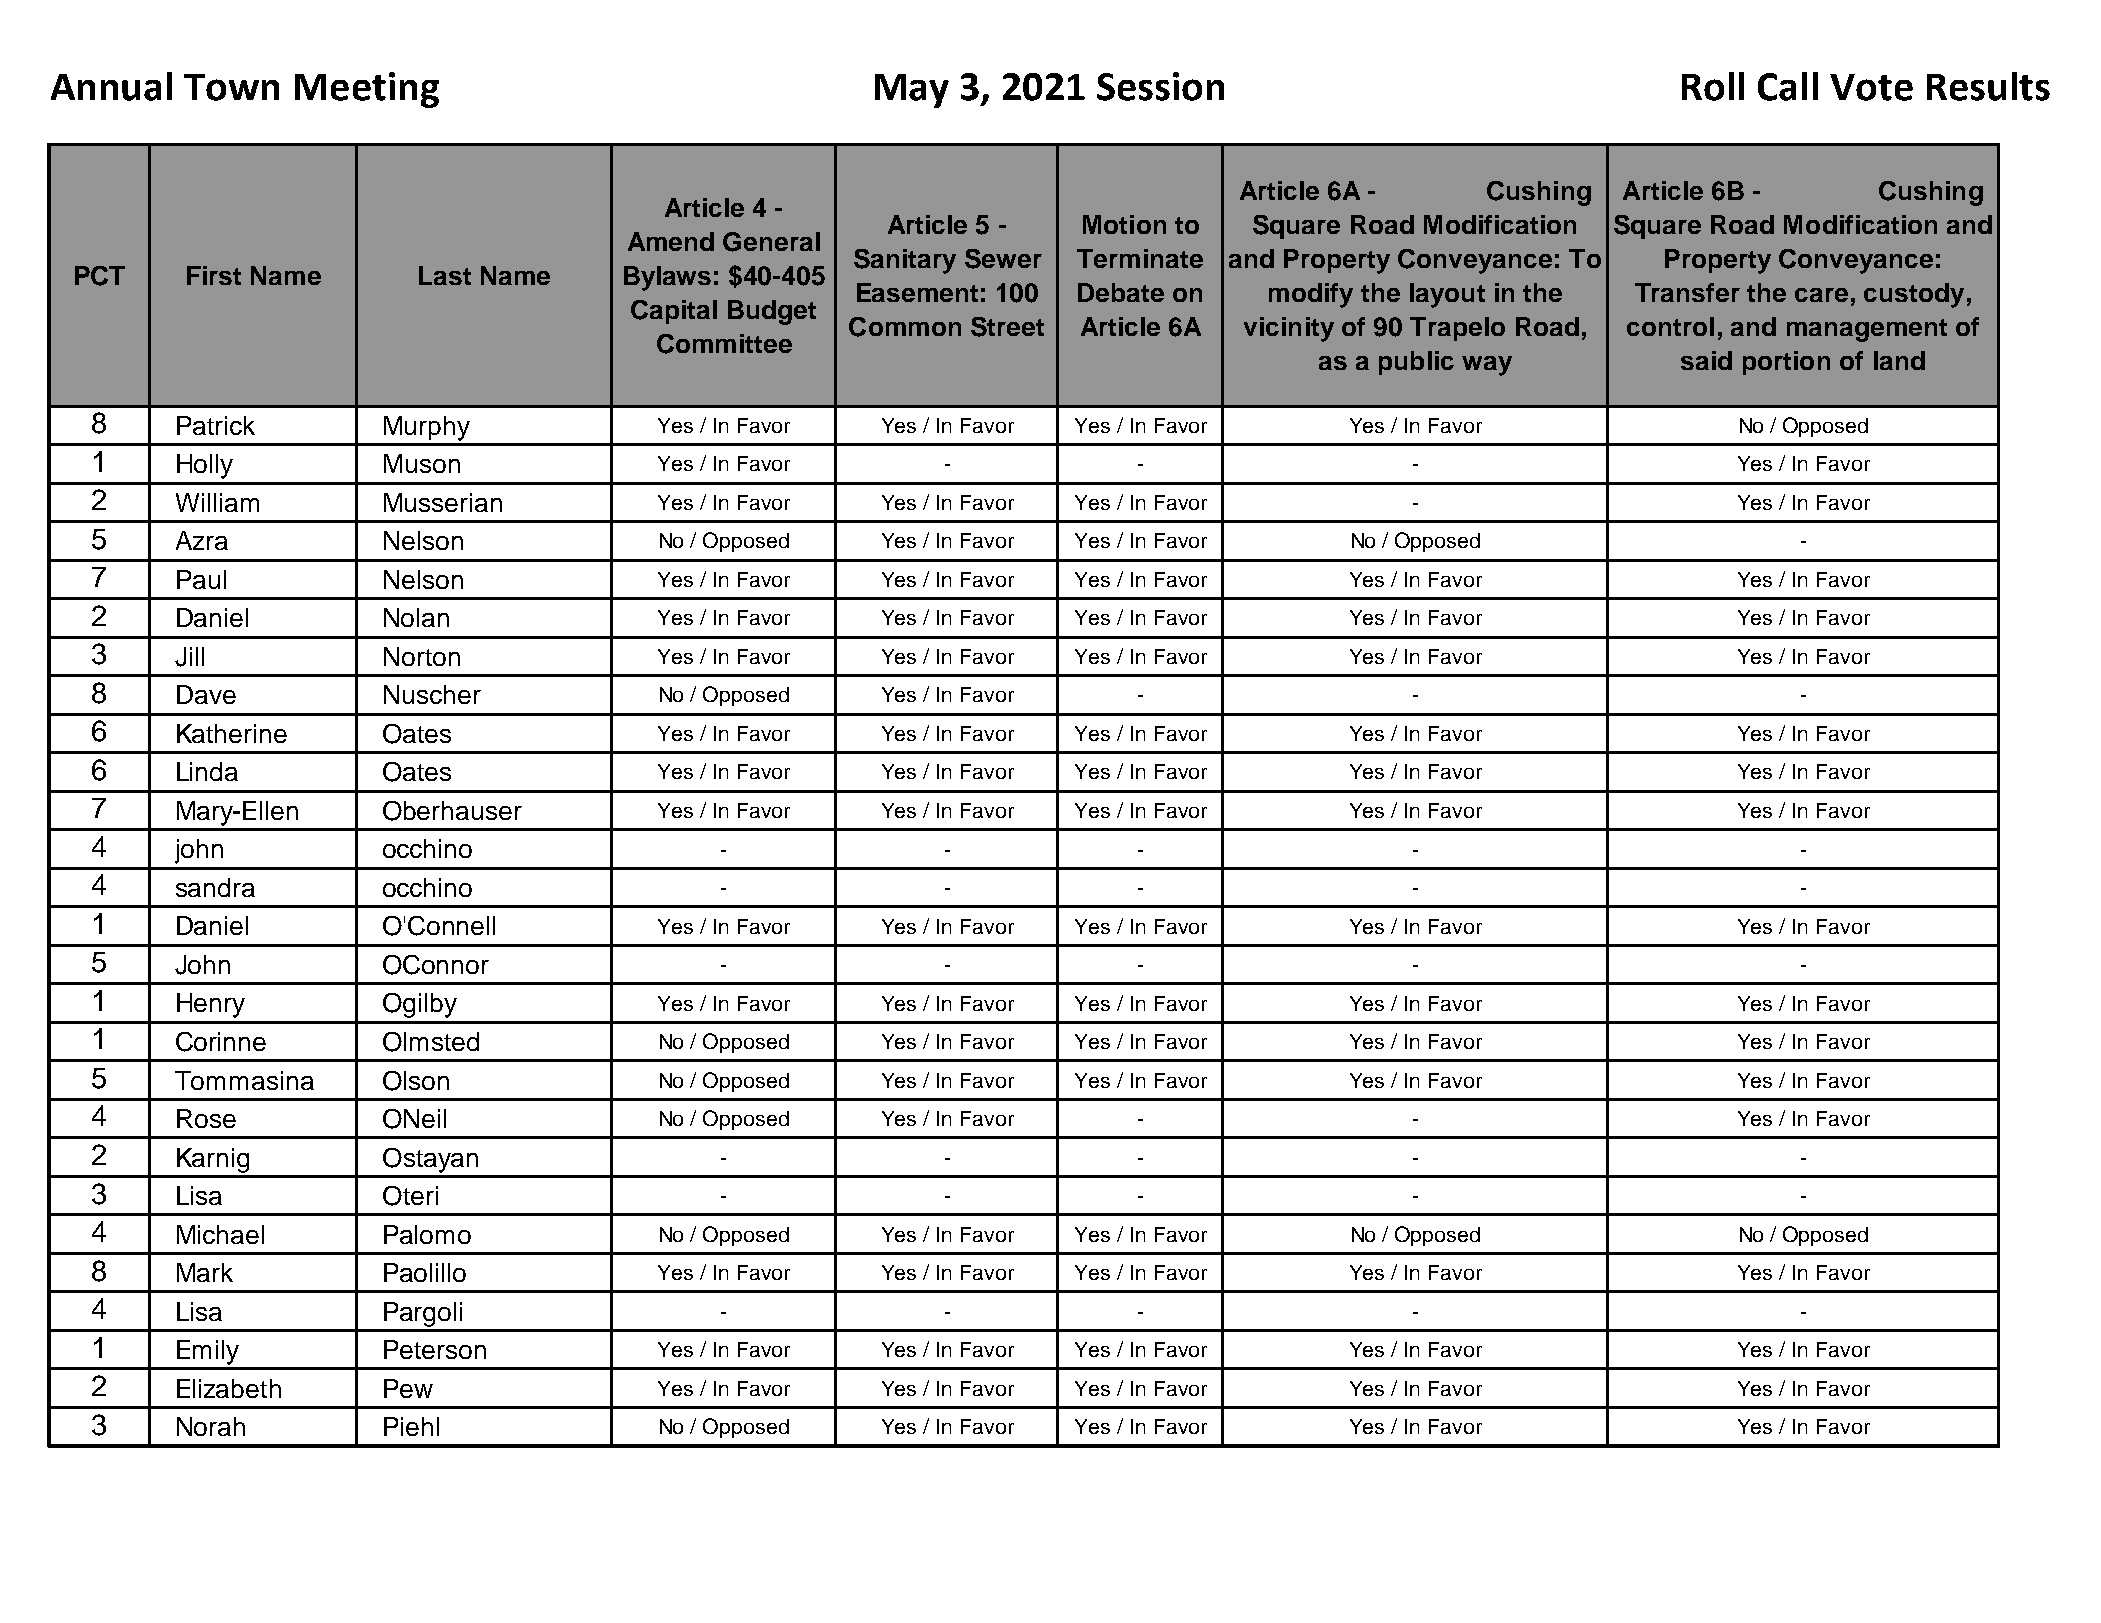 The width and height of the screenshot is (2101, 1623). I want to click on Olson, so click(416, 1081).
